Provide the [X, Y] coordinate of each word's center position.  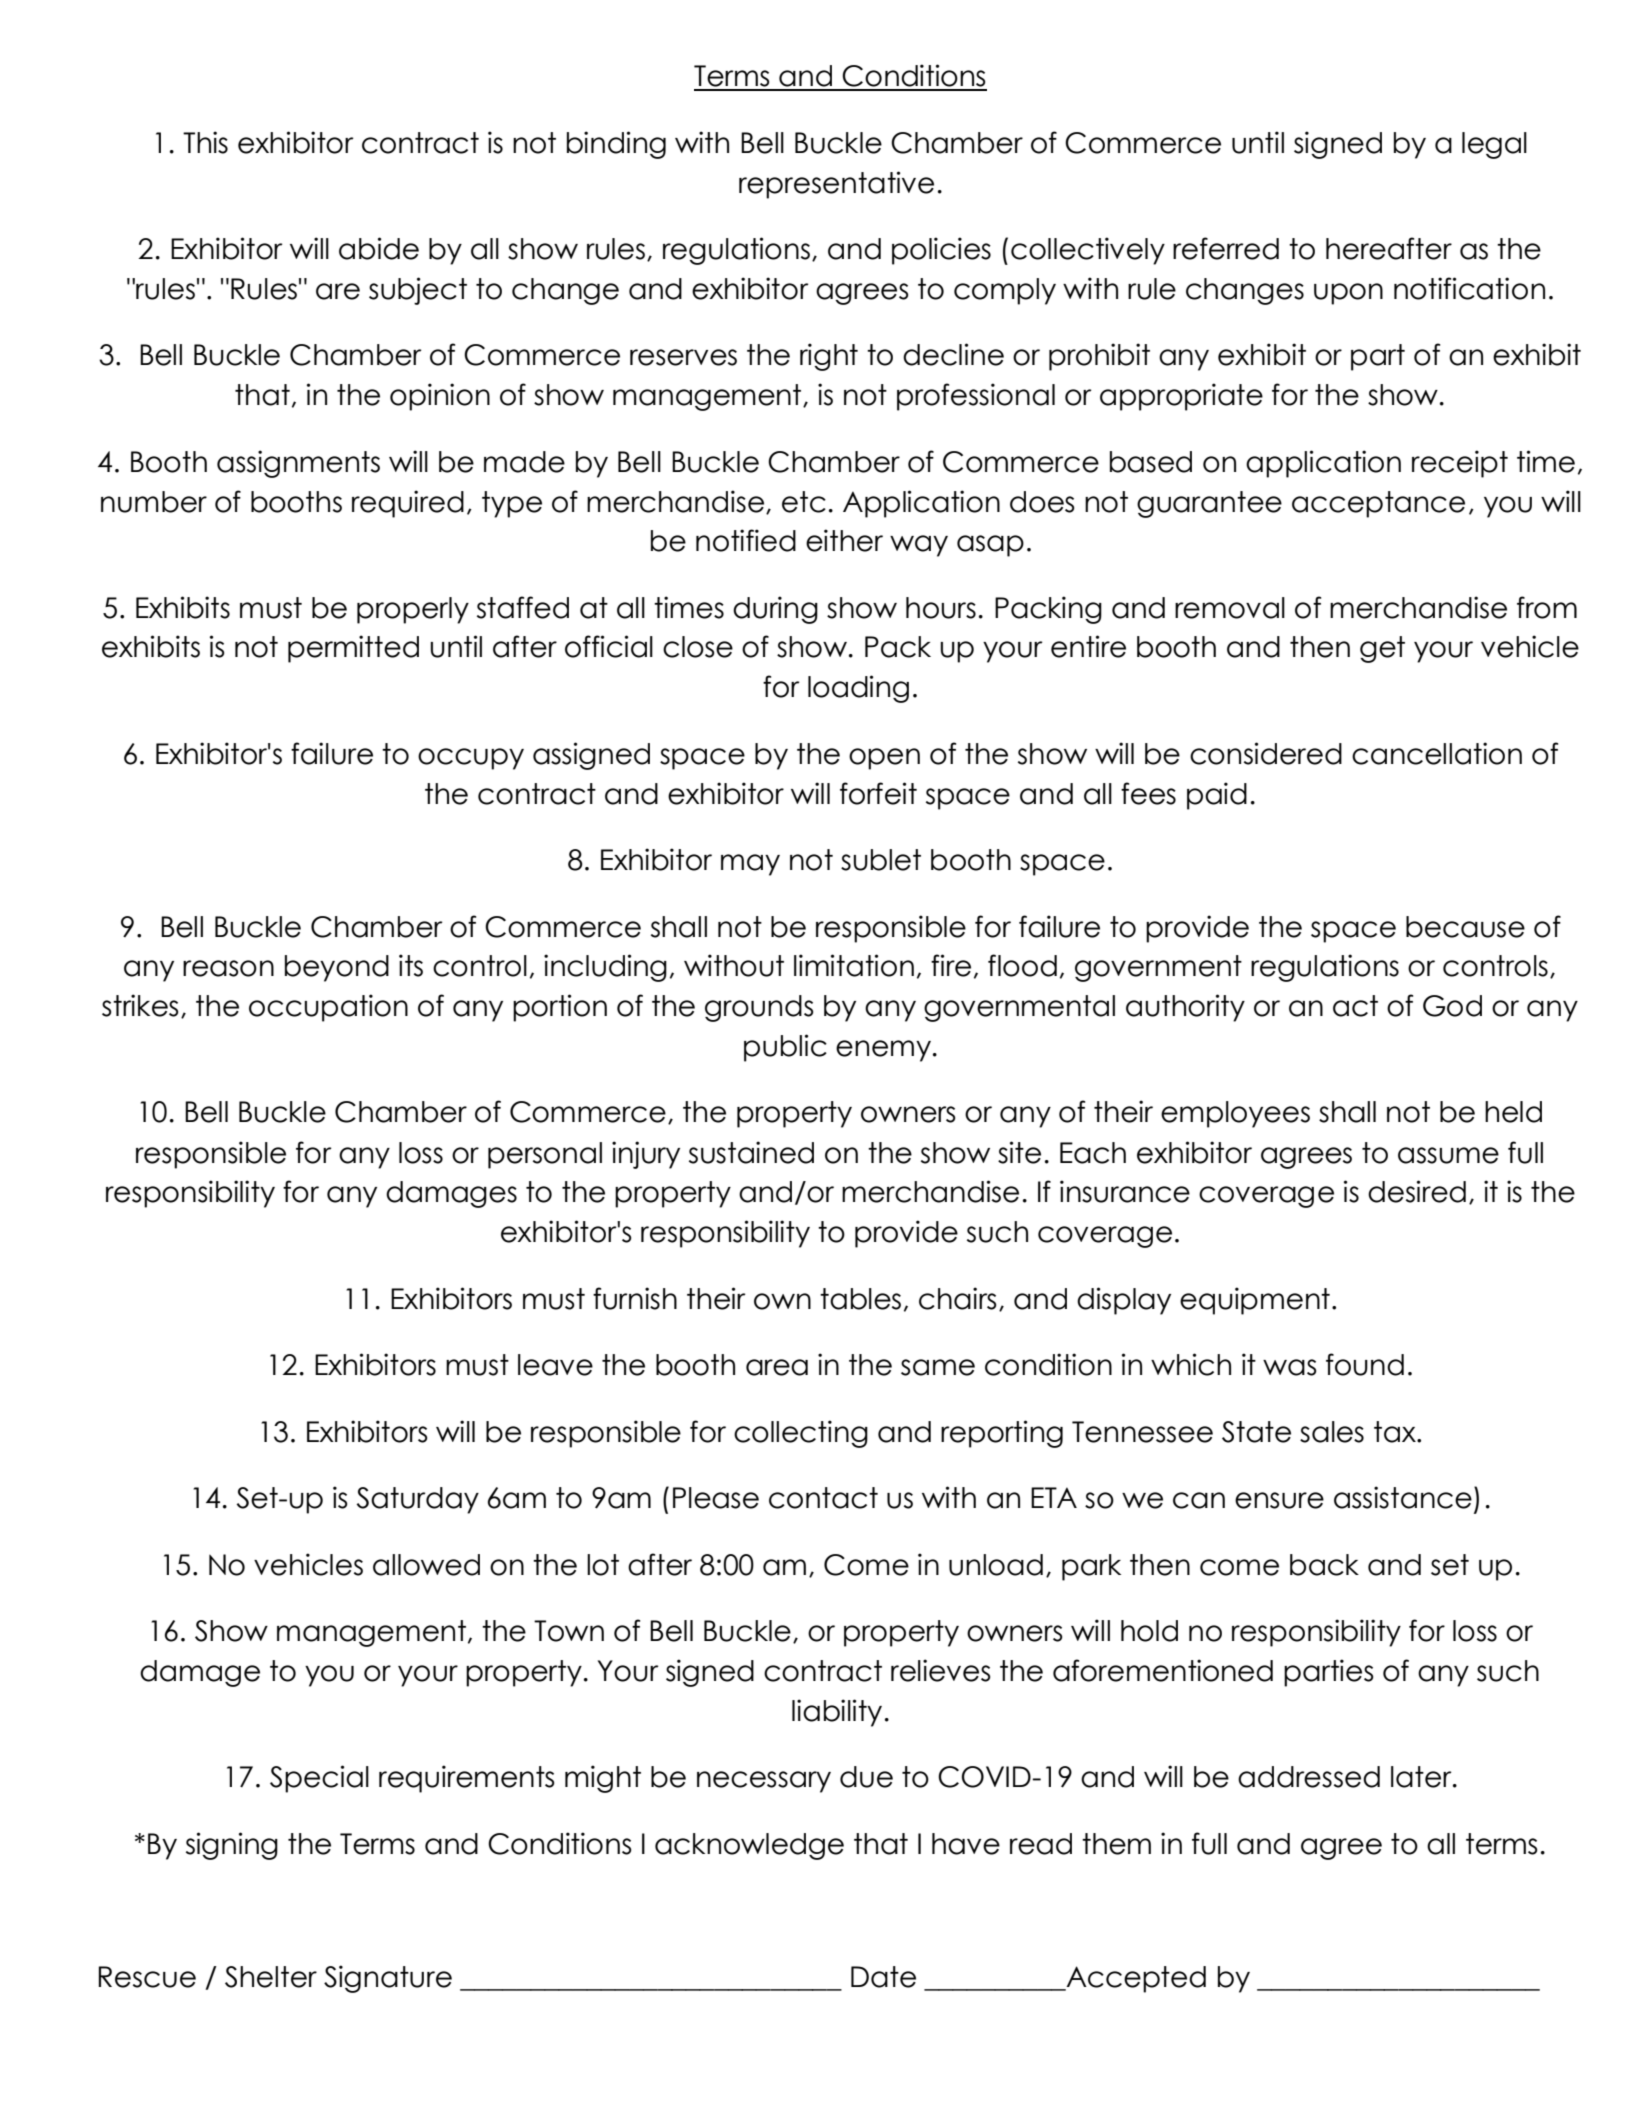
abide [379, 248]
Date [883, 1977]
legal [1494, 145]
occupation [328, 1008]
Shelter [271, 1977]
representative [836, 185]
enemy [883, 1051]
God [1452, 1006]
